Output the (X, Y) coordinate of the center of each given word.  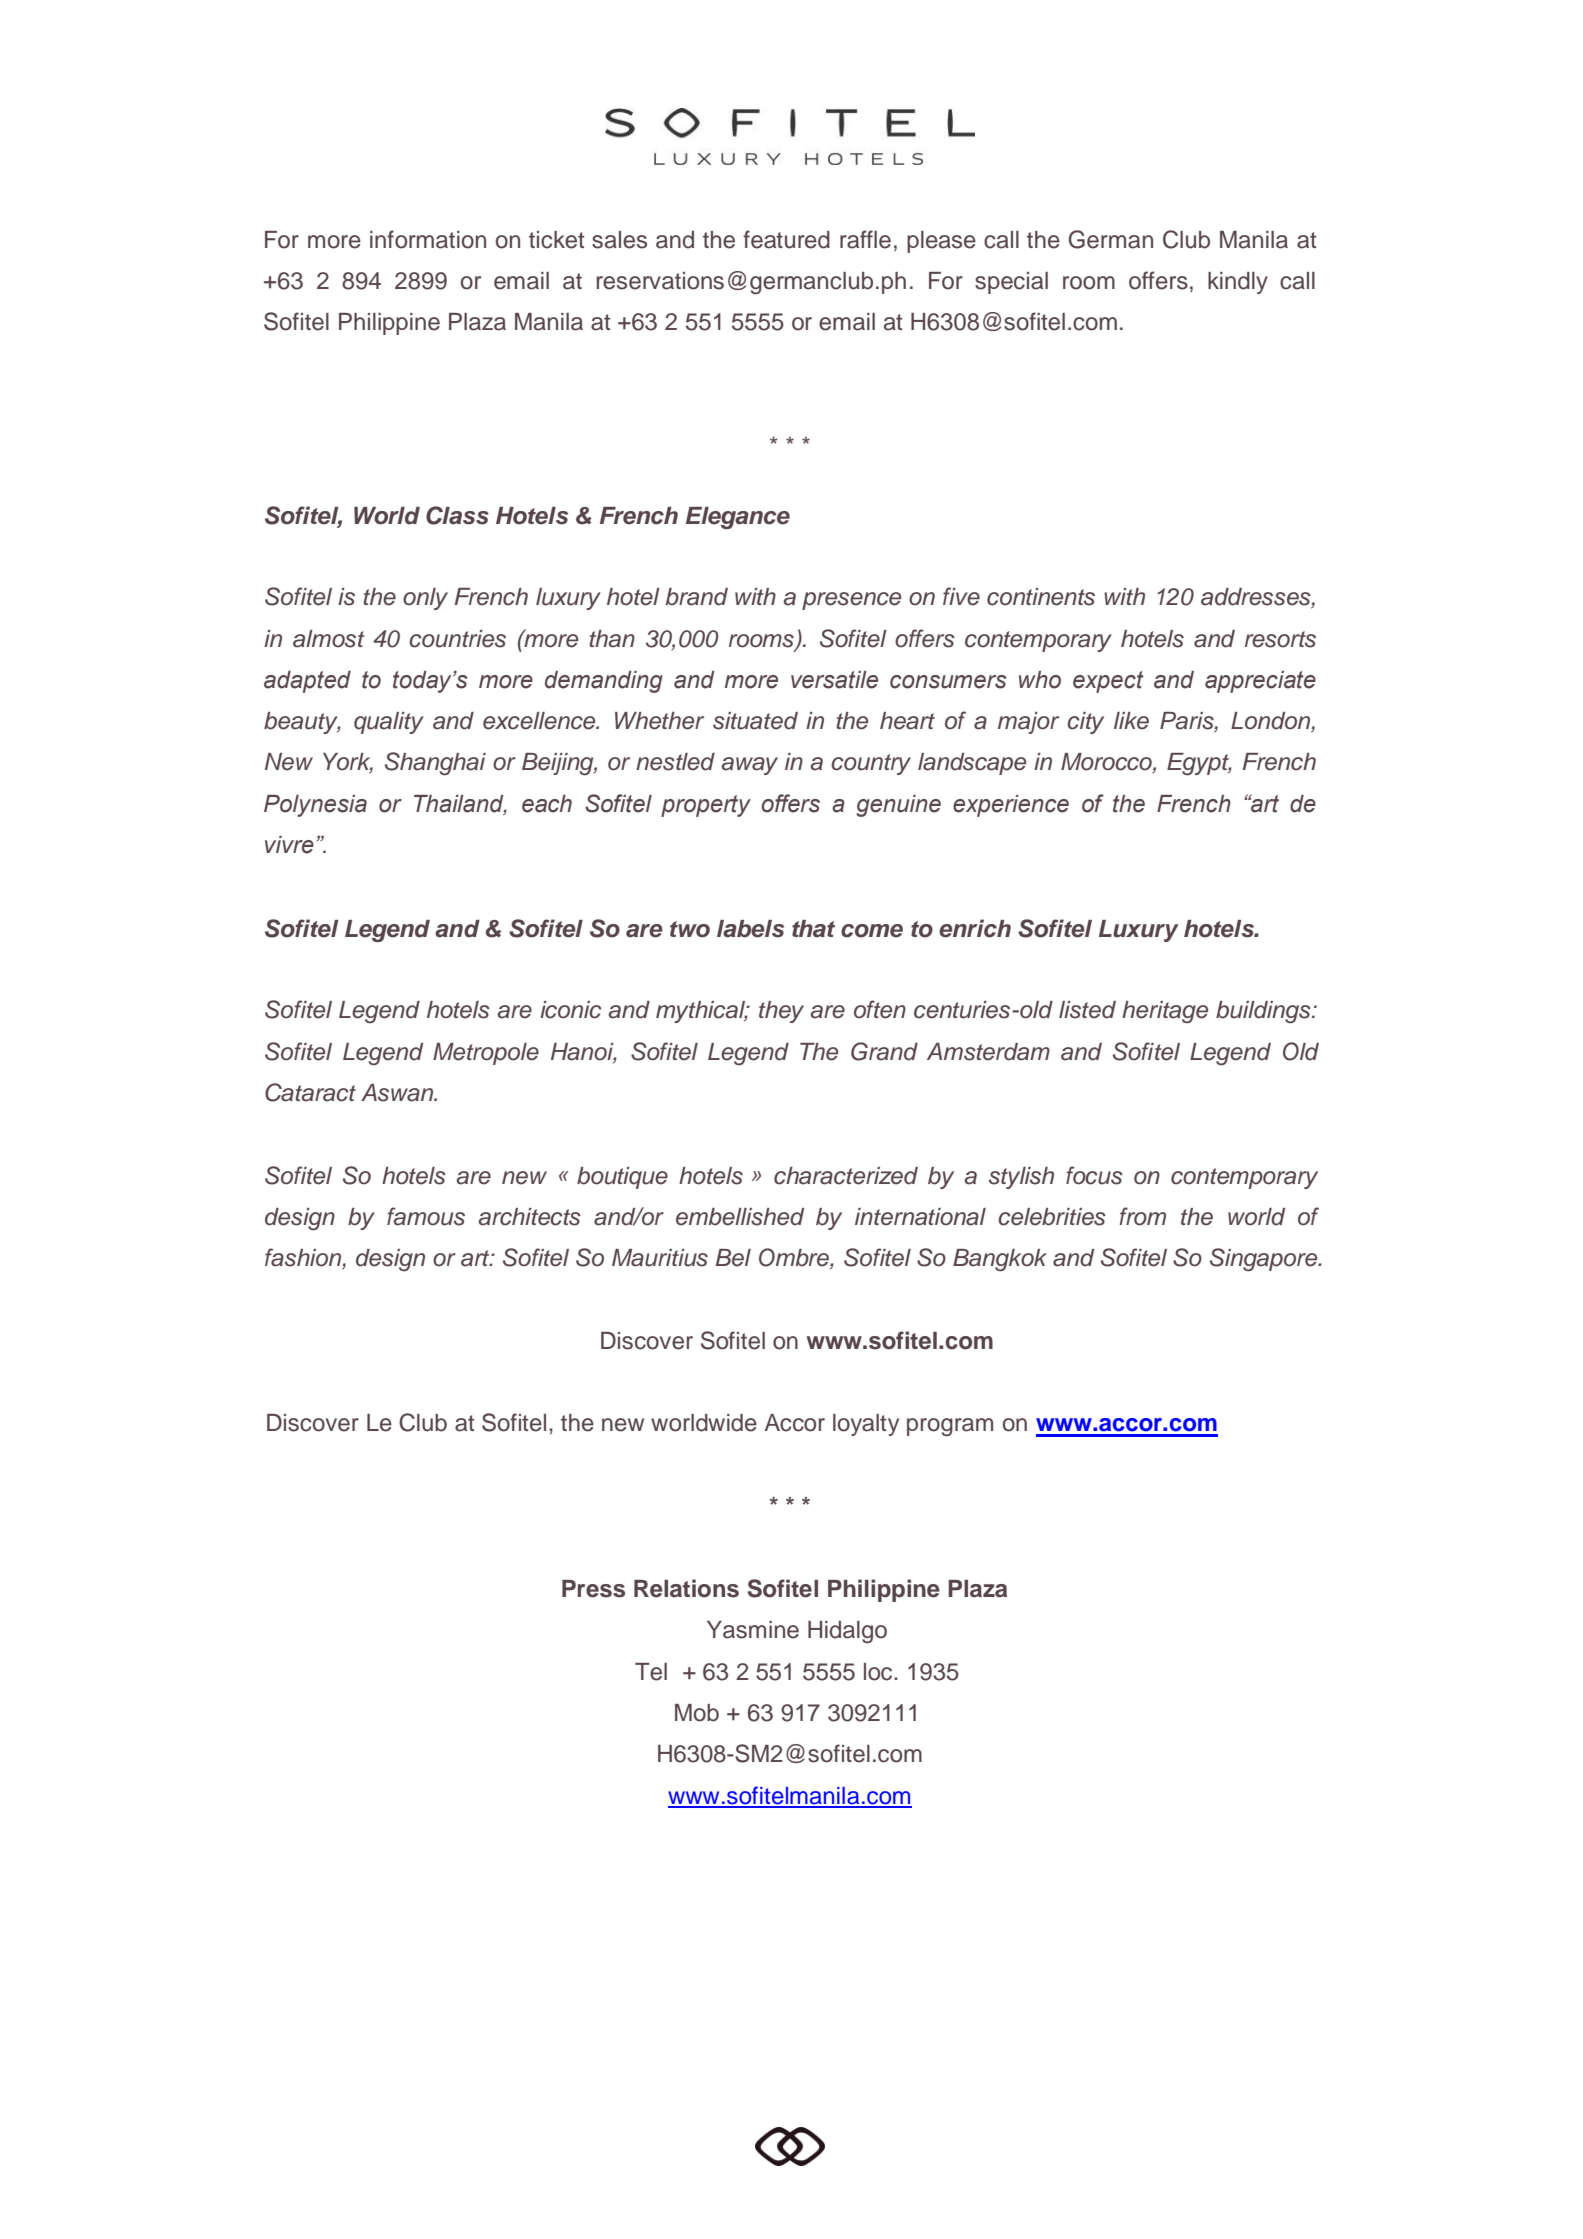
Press (593, 1589)
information (428, 239)
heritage (1165, 1012)
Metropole (486, 1054)
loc (879, 1672)
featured (786, 239)
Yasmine (753, 1630)
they (781, 1012)
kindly (1238, 283)
